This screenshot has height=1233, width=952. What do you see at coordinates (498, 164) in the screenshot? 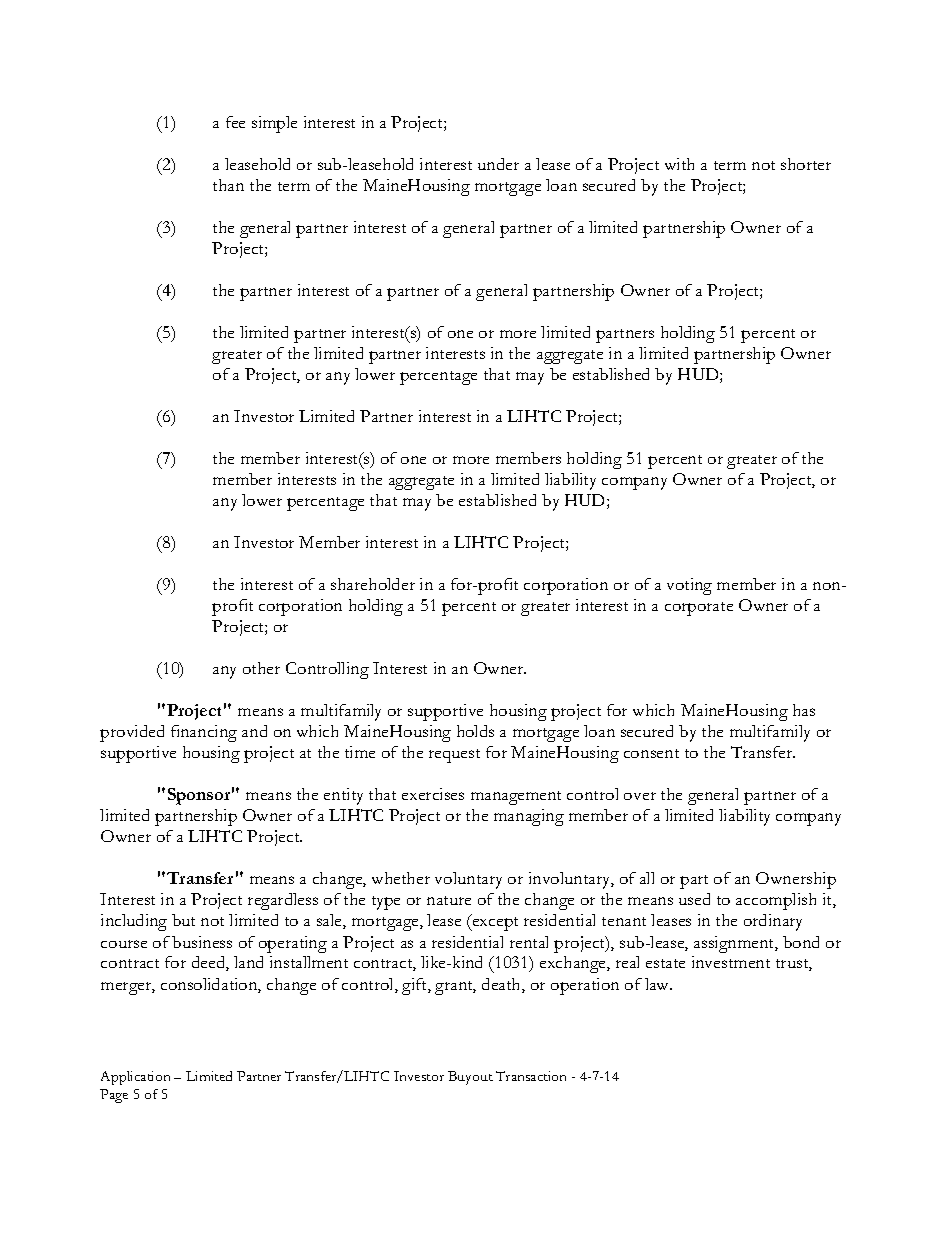
I see `under` at bounding box center [498, 164].
